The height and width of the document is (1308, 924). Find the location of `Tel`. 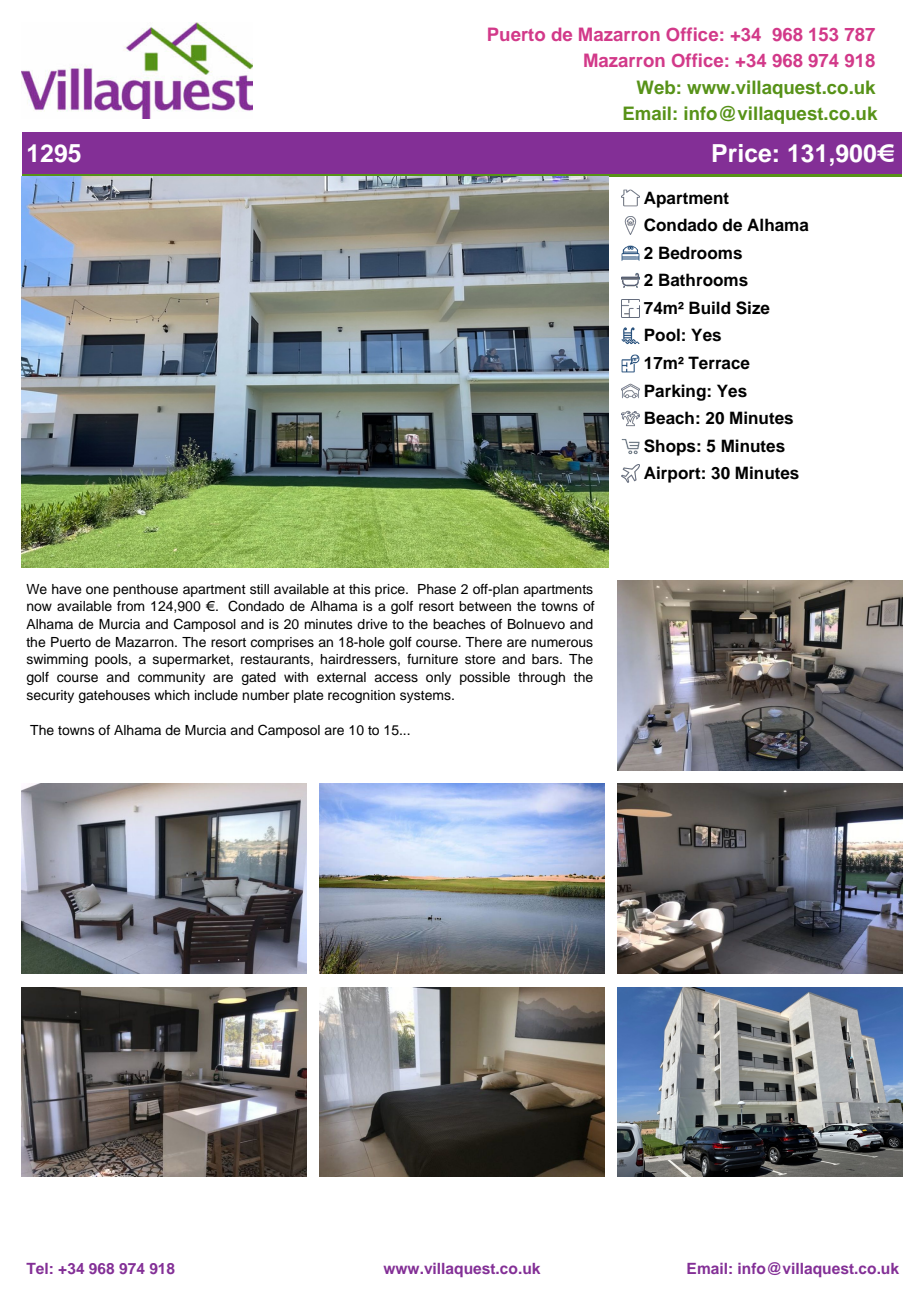

Tel is located at coordinates (37, 1268).
